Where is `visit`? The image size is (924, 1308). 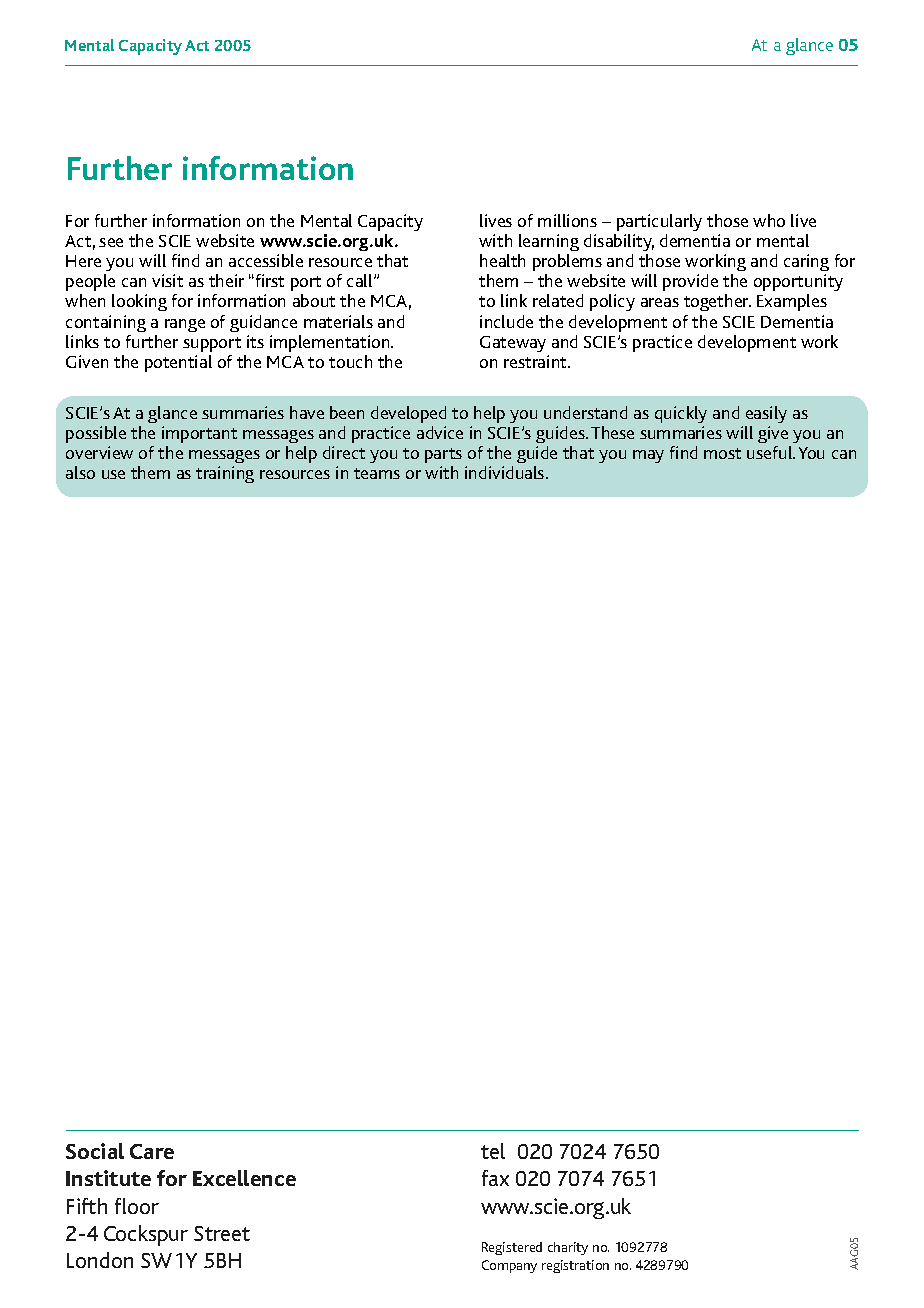
visit is located at coordinates (167, 280).
